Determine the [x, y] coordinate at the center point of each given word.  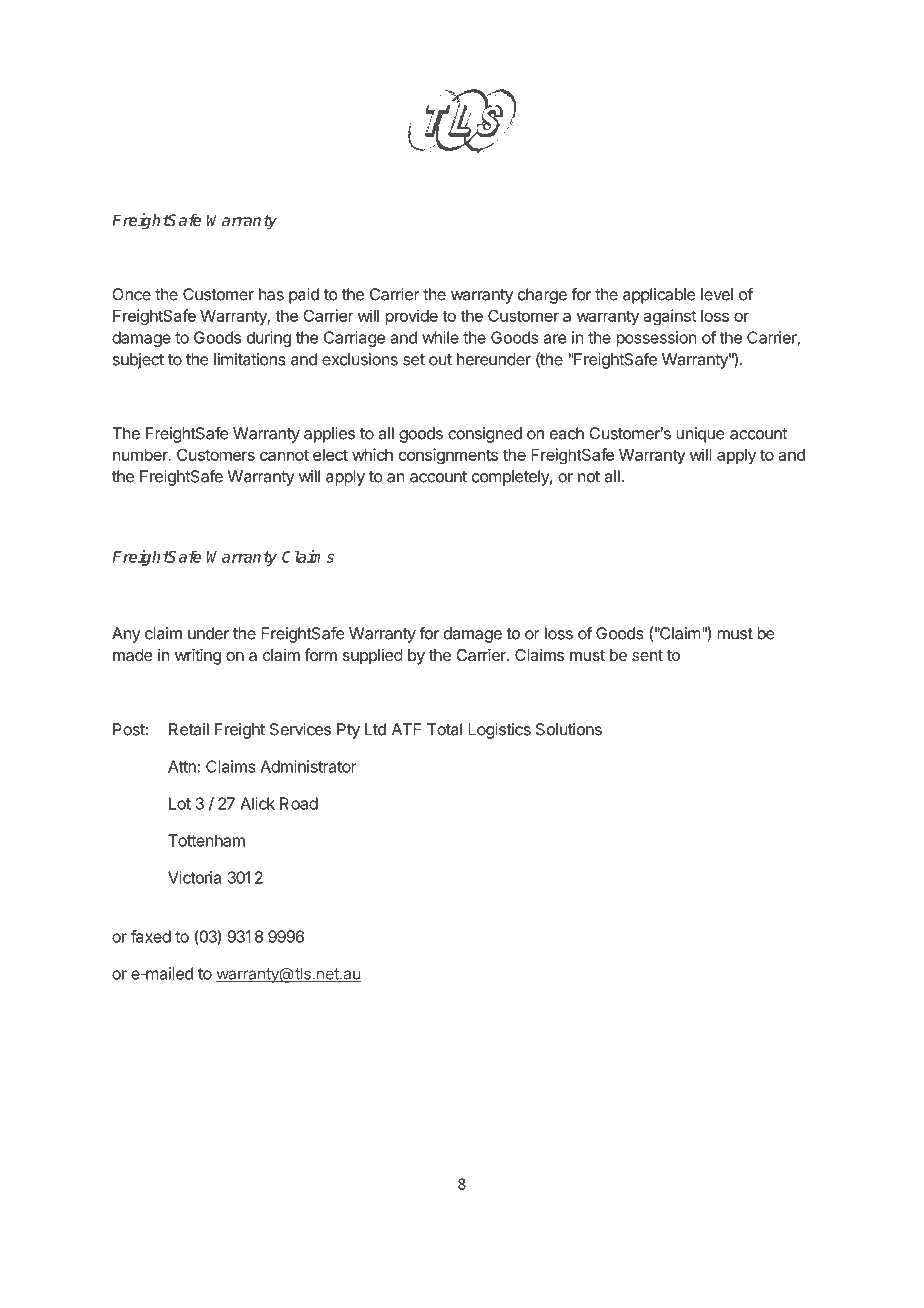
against [669, 317]
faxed [151, 936]
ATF [406, 729]
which [372, 454]
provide [411, 317]
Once [131, 294]
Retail [189, 729]
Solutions [569, 729]
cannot [284, 455]
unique [700, 435]
